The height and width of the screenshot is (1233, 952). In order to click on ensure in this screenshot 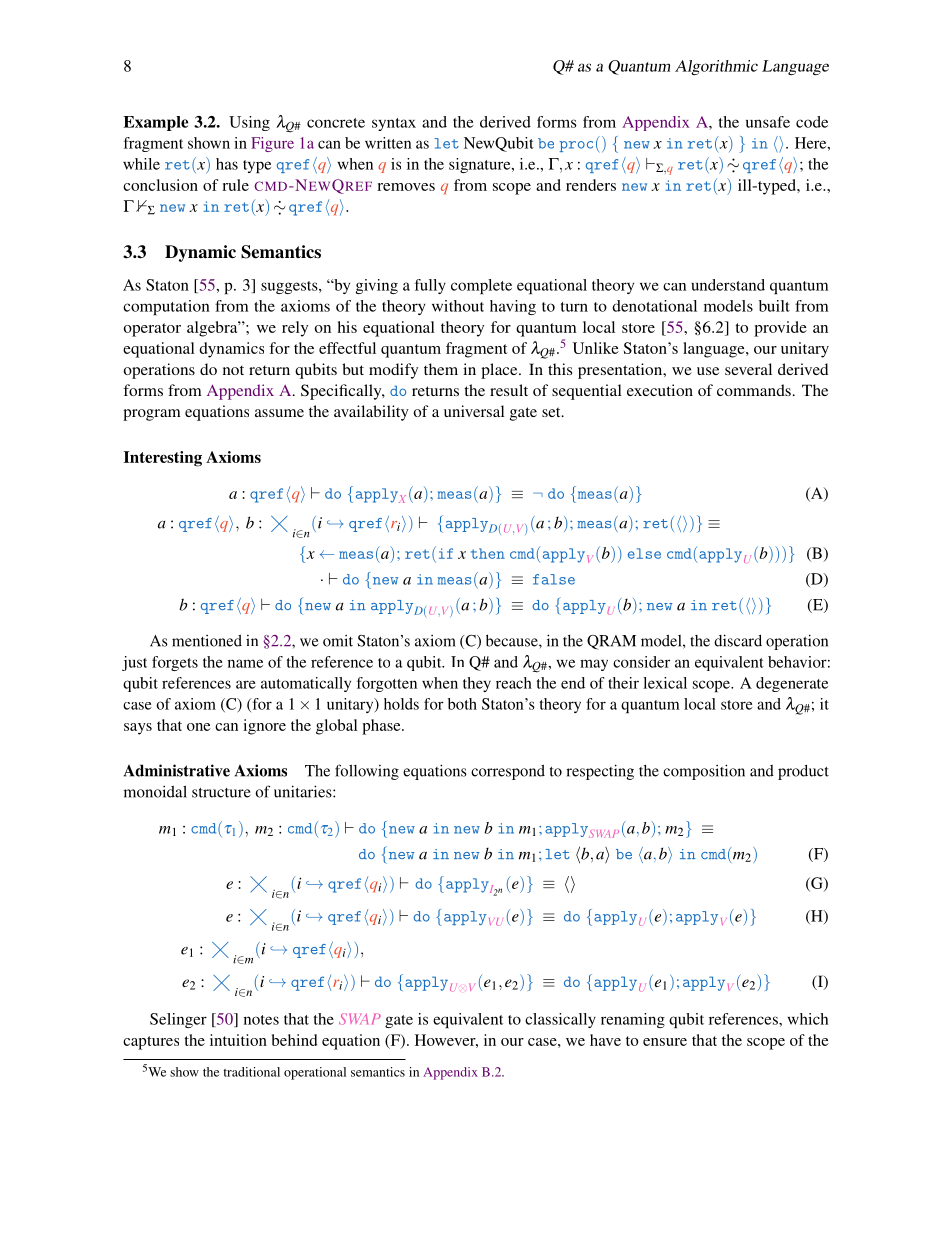, I will do `click(665, 1042)`.
